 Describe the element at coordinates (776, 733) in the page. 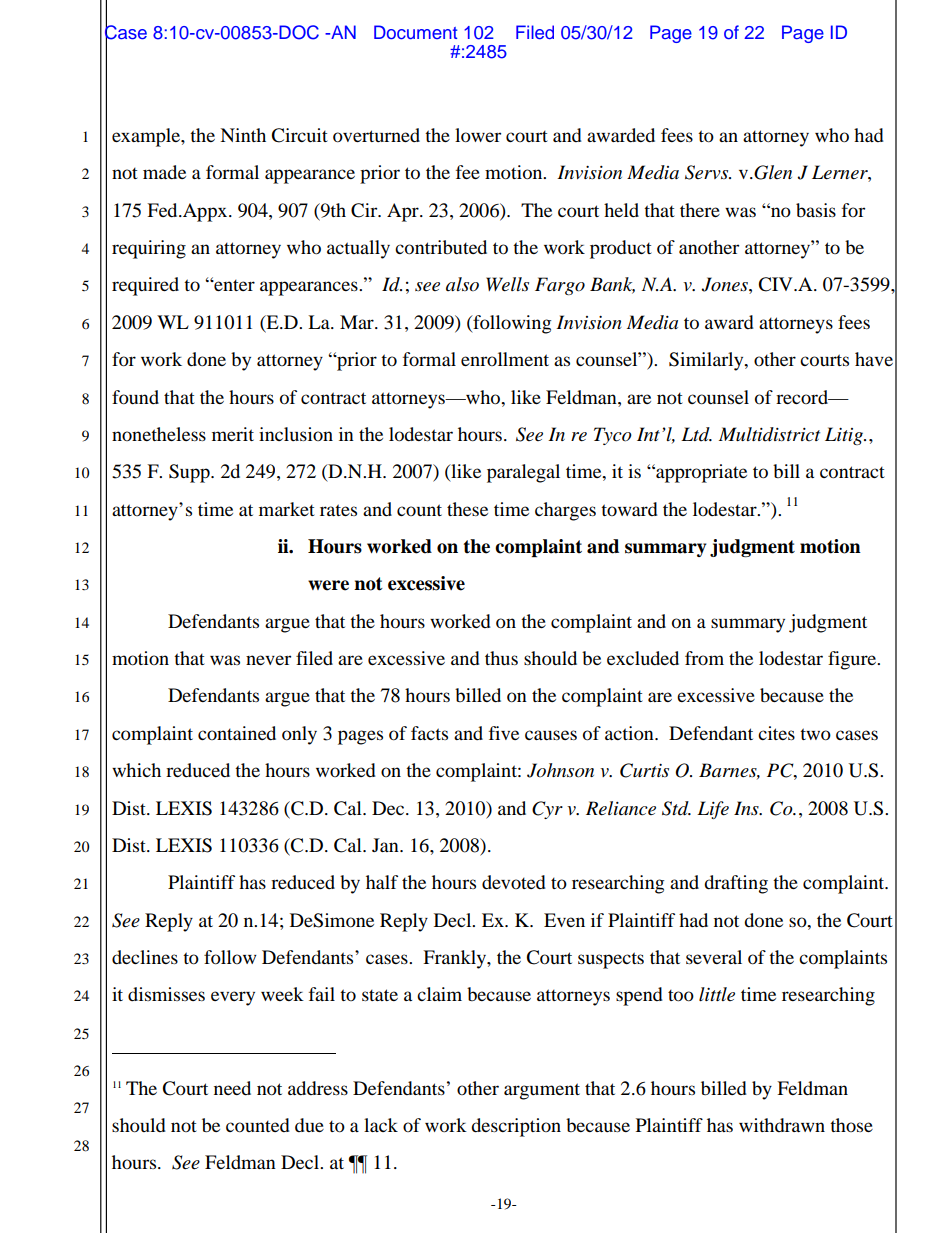

I see `cites` at that location.
